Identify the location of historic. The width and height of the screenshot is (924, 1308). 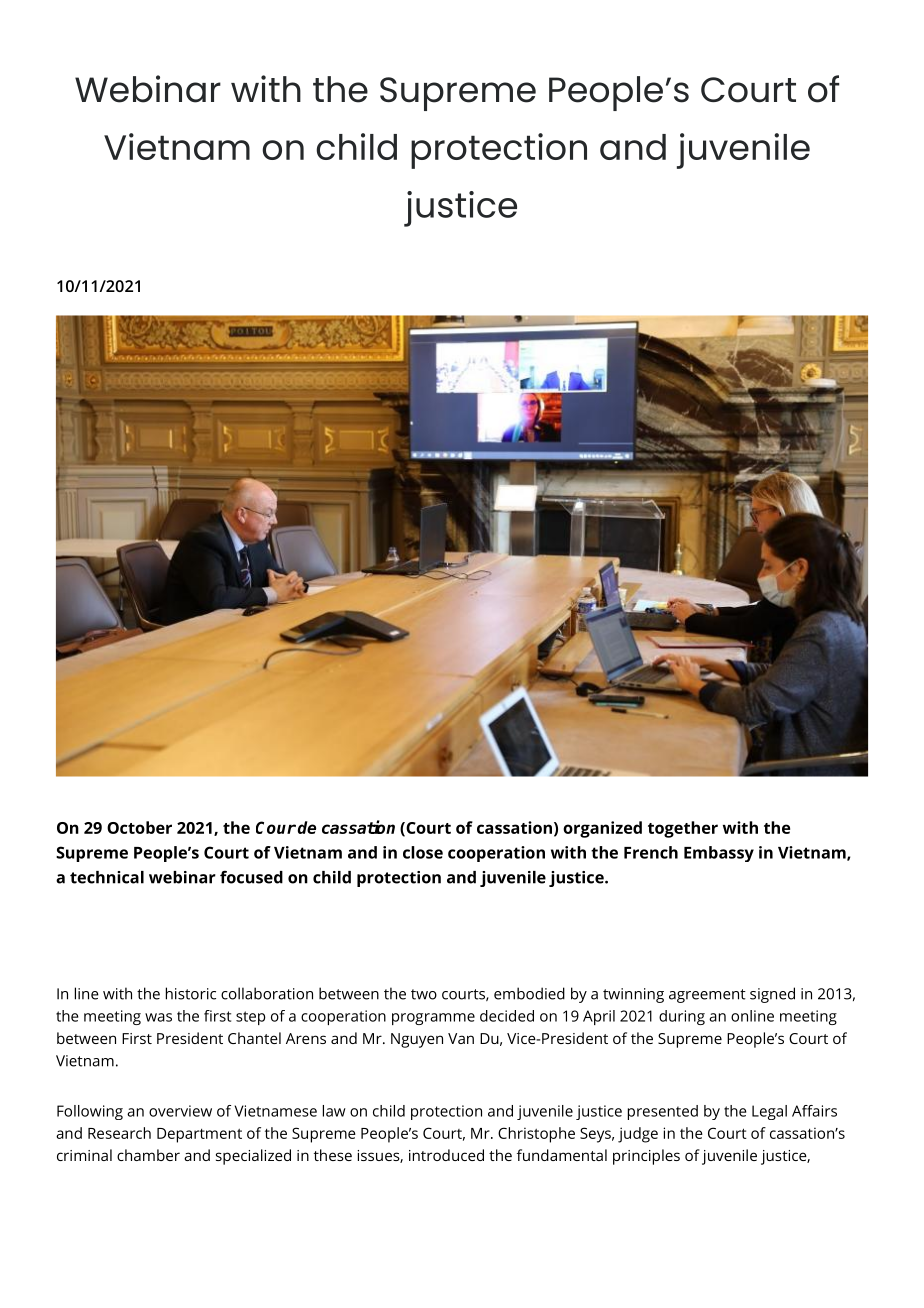
(191, 993).
